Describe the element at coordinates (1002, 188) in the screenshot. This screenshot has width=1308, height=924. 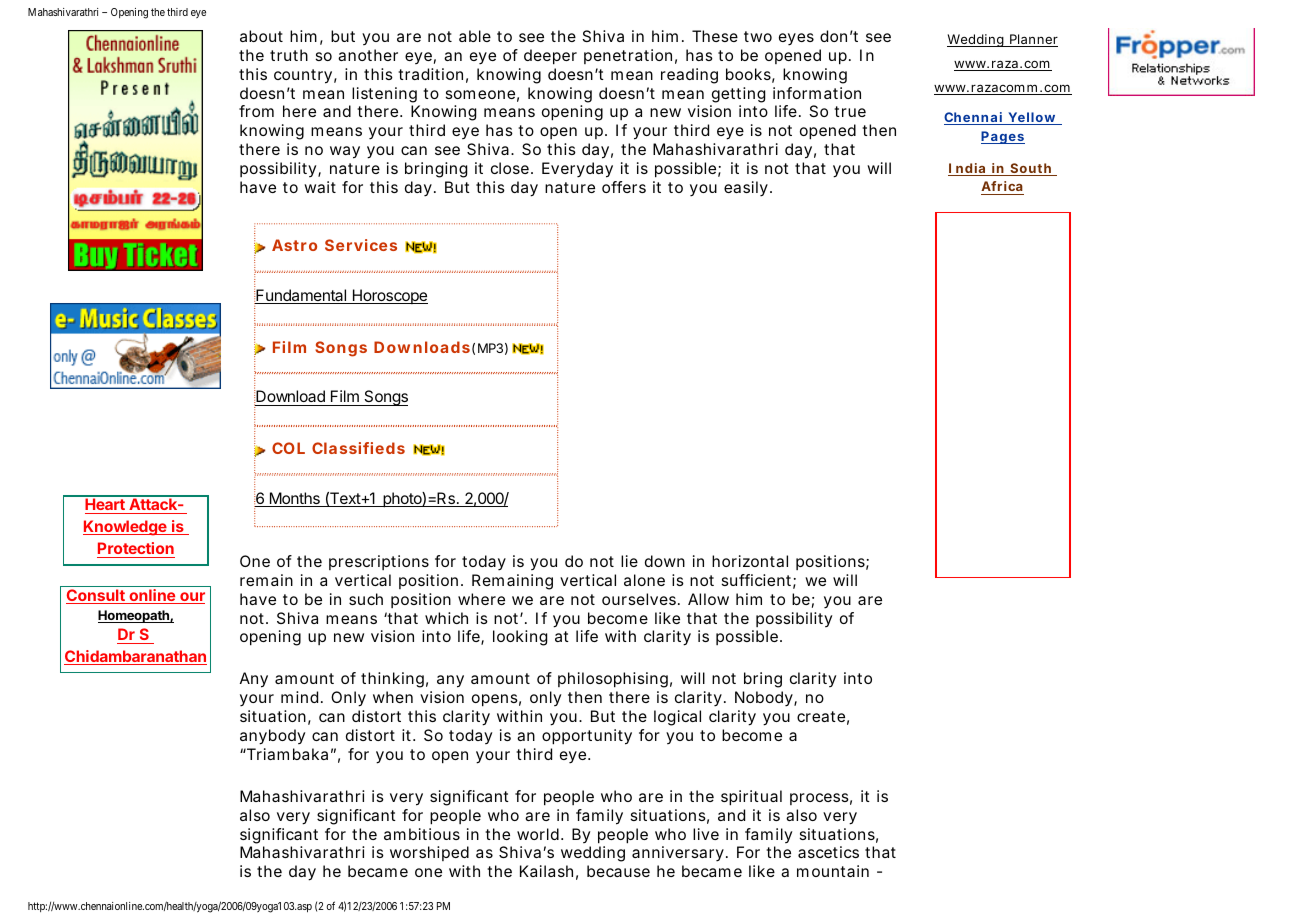
I see `Africa` at that location.
